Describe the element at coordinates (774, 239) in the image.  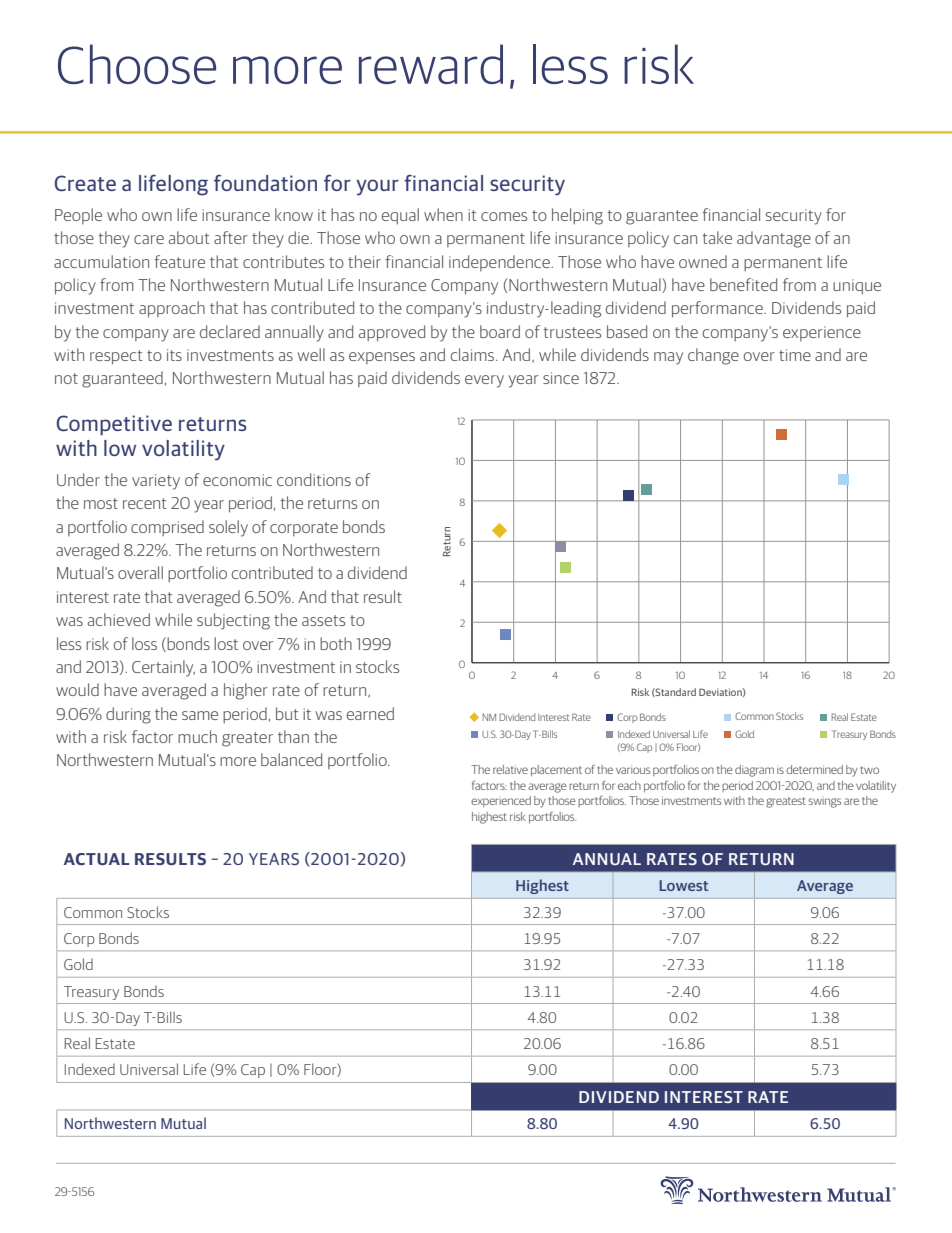
I see `advantage` at that location.
